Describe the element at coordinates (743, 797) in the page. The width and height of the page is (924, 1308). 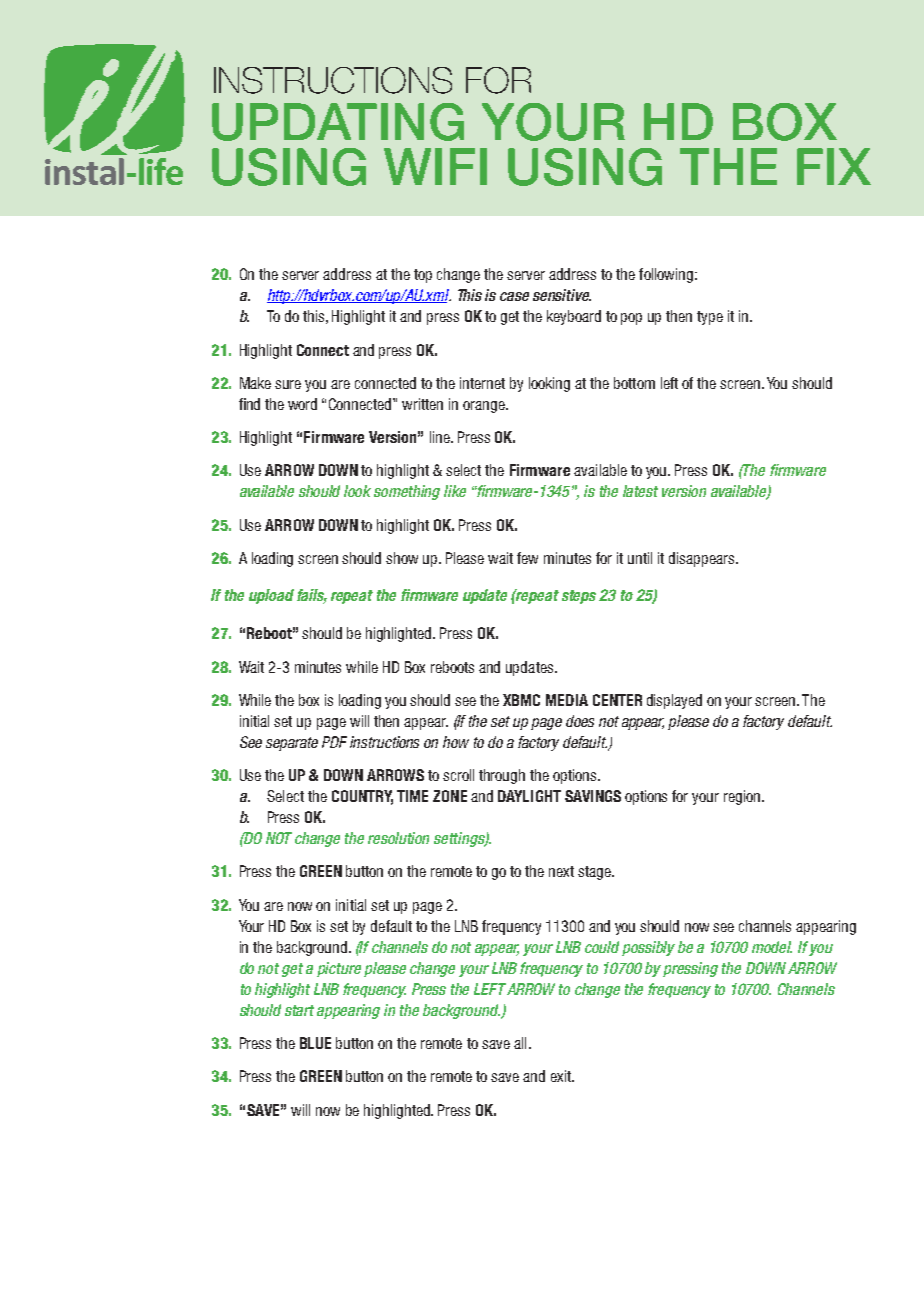
I see `region` at that location.
